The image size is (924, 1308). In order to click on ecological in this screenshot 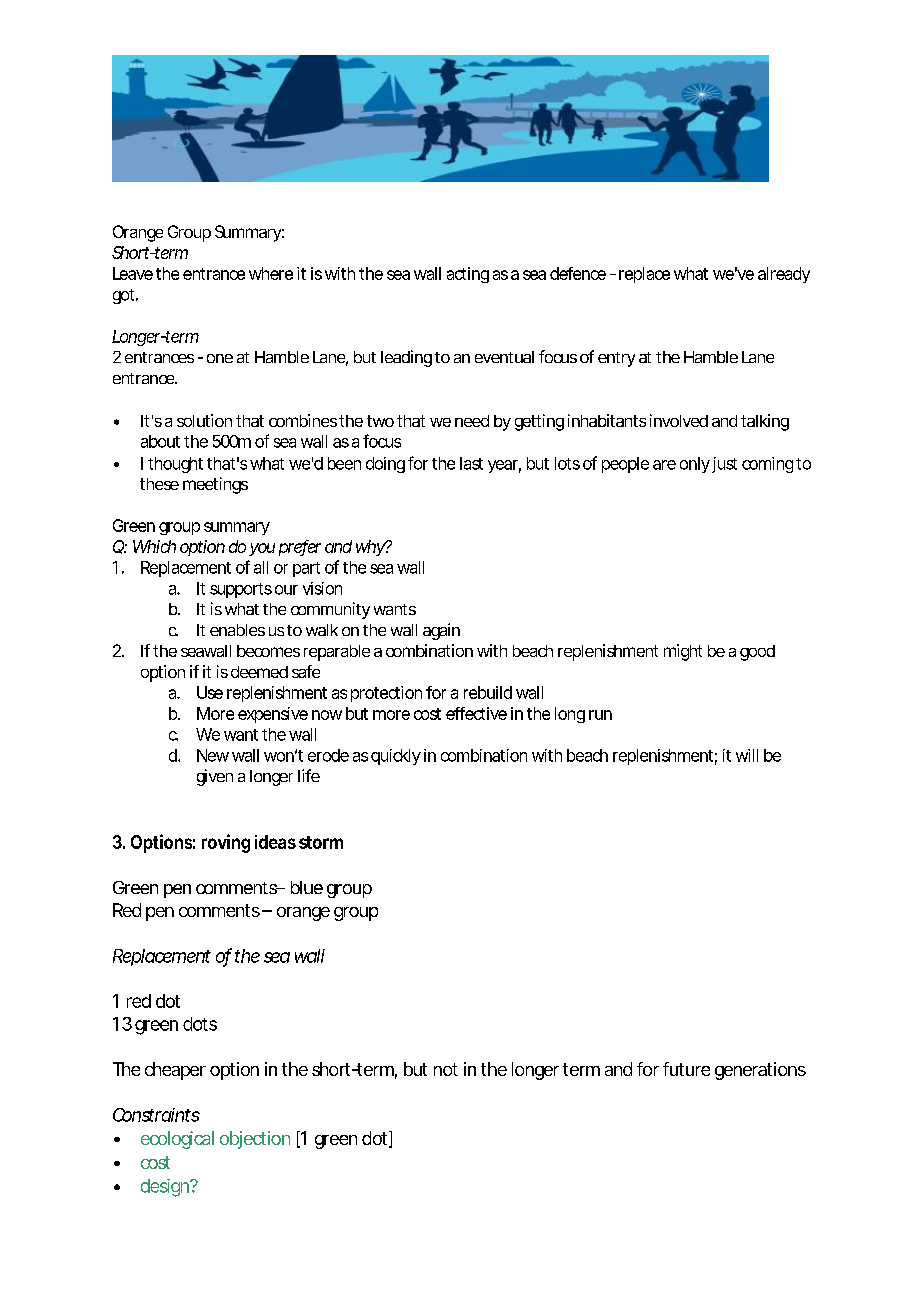, I will do `click(177, 1140)`.
